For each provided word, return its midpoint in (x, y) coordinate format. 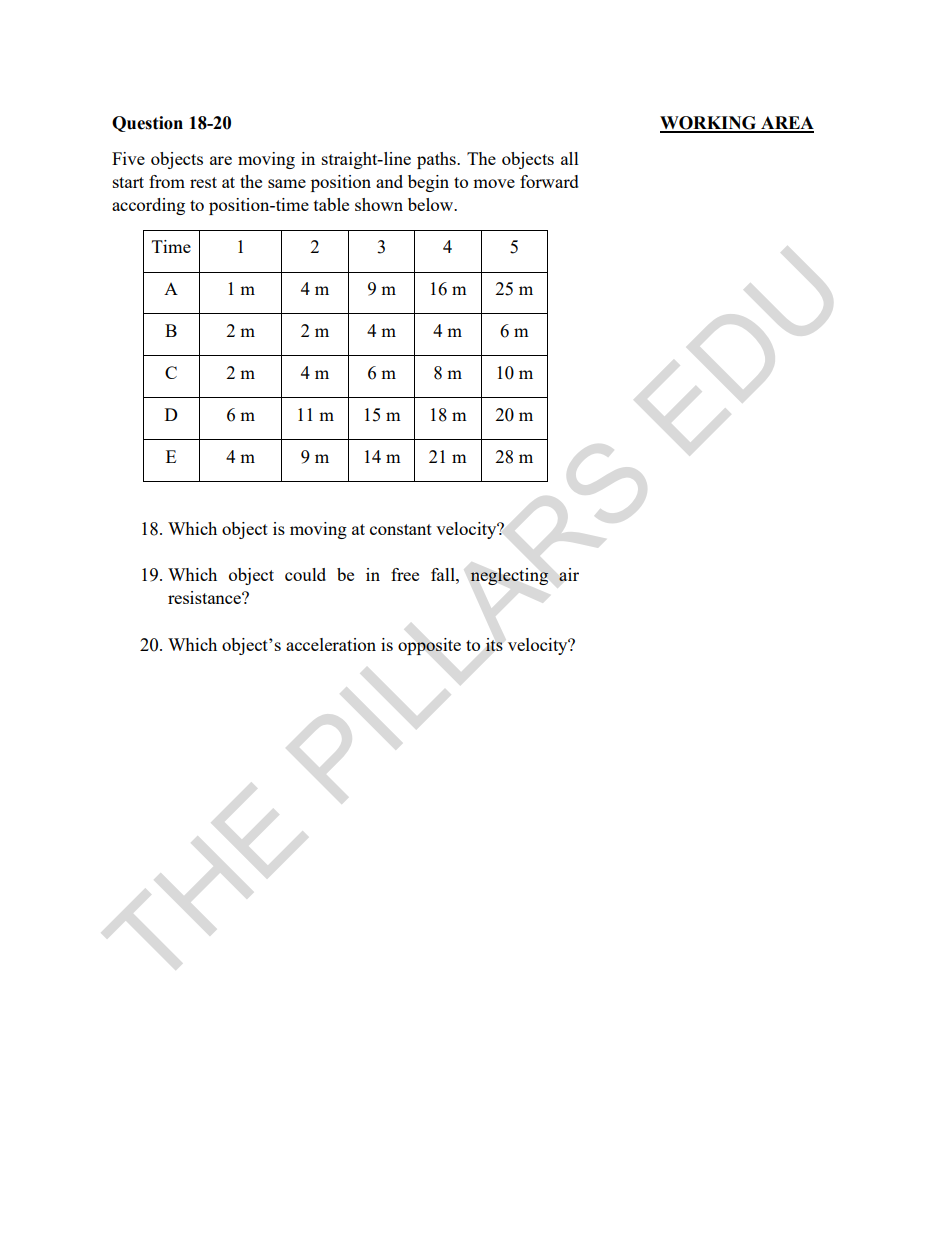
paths (437, 160)
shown (379, 204)
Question (147, 124)
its (494, 644)
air (569, 574)
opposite (429, 646)
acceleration (331, 644)
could (305, 574)
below (432, 204)
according (148, 206)
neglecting (509, 576)
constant (401, 529)
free (405, 574)
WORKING (709, 124)
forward (549, 181)
